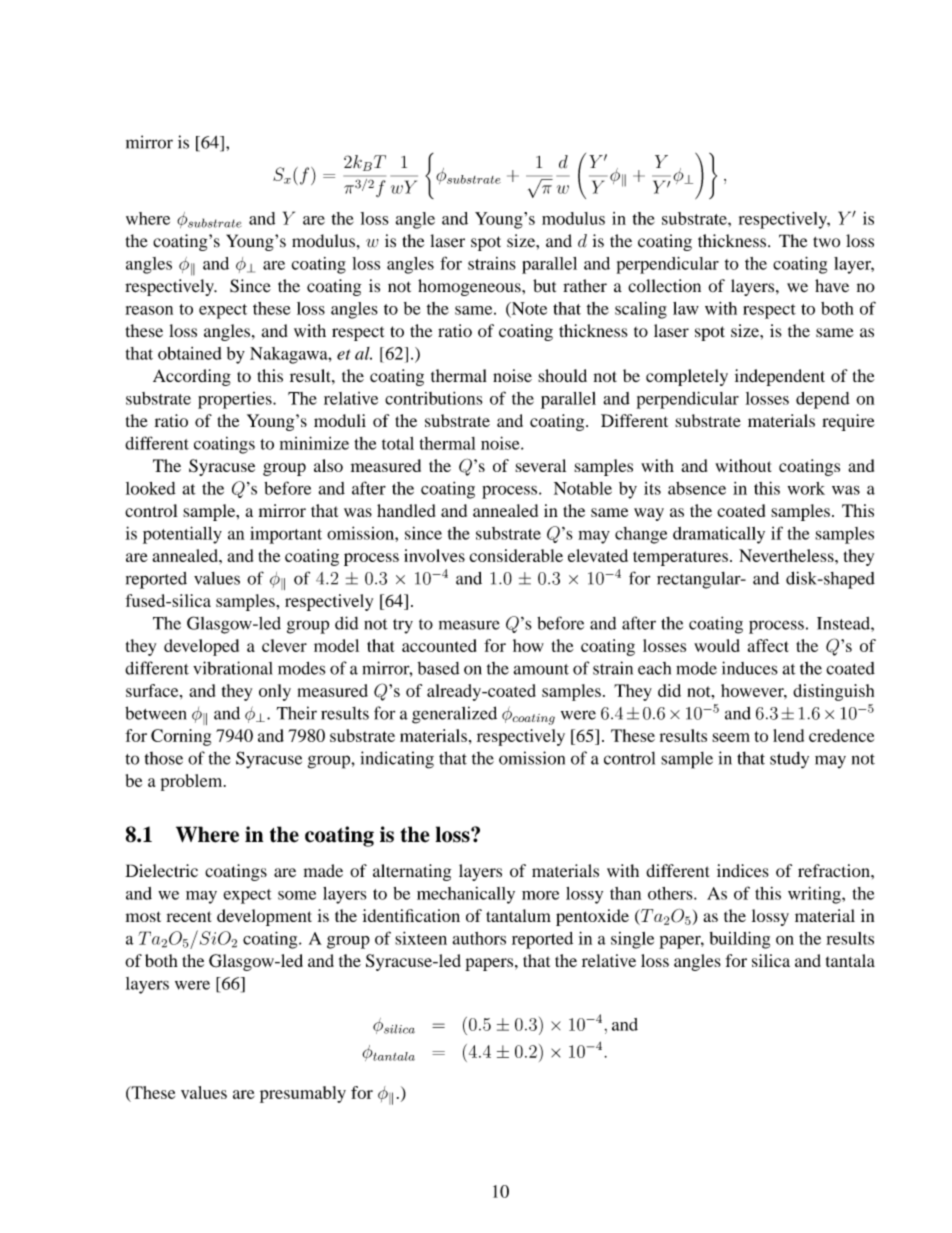 The image size is (952, 1233). What do you see at coordinates (149, 310) in the page?
I see `reason` at bounding box center [149, 310].
